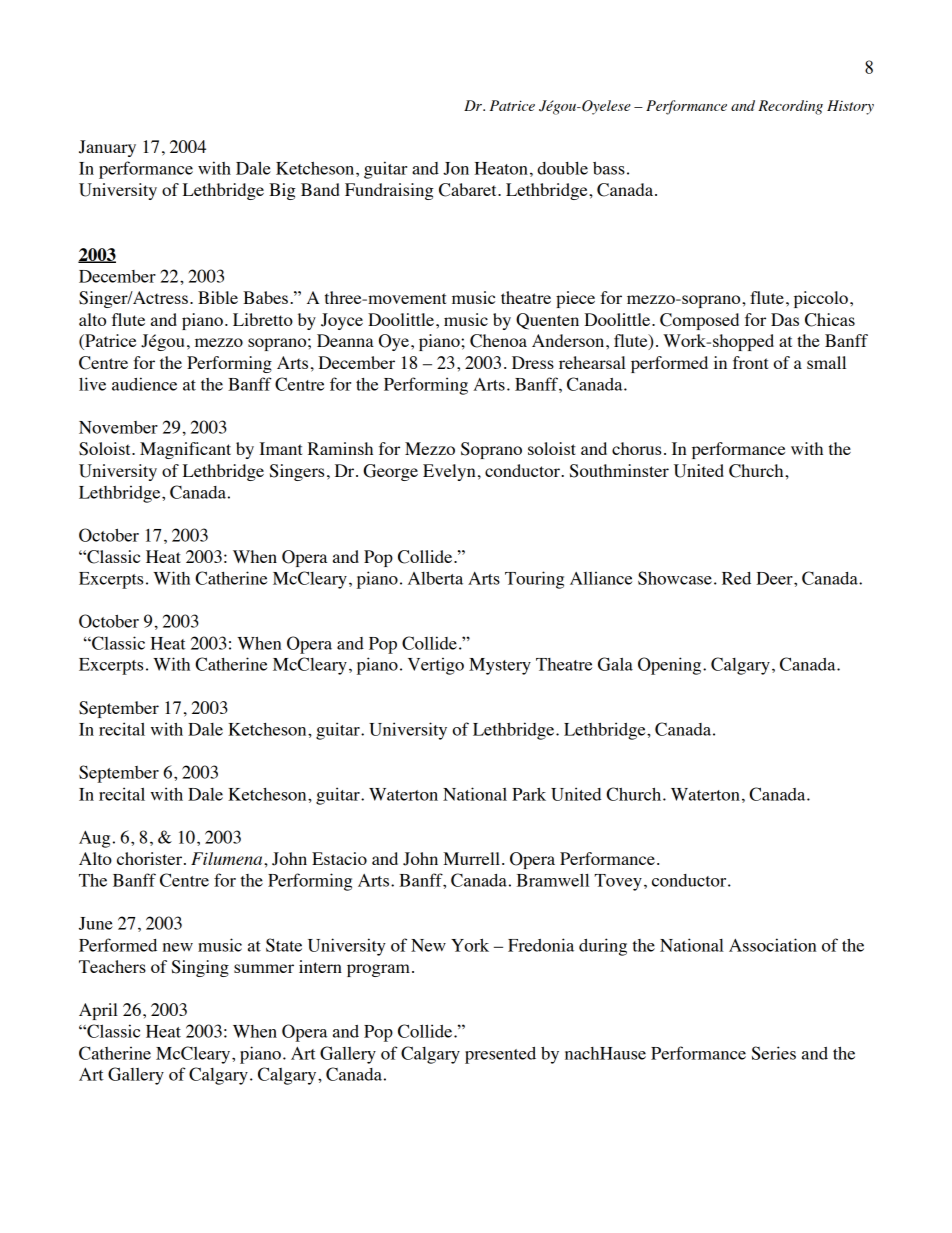 This page has width=952, height=1233. I want to click on April, so click(98, 1011).
